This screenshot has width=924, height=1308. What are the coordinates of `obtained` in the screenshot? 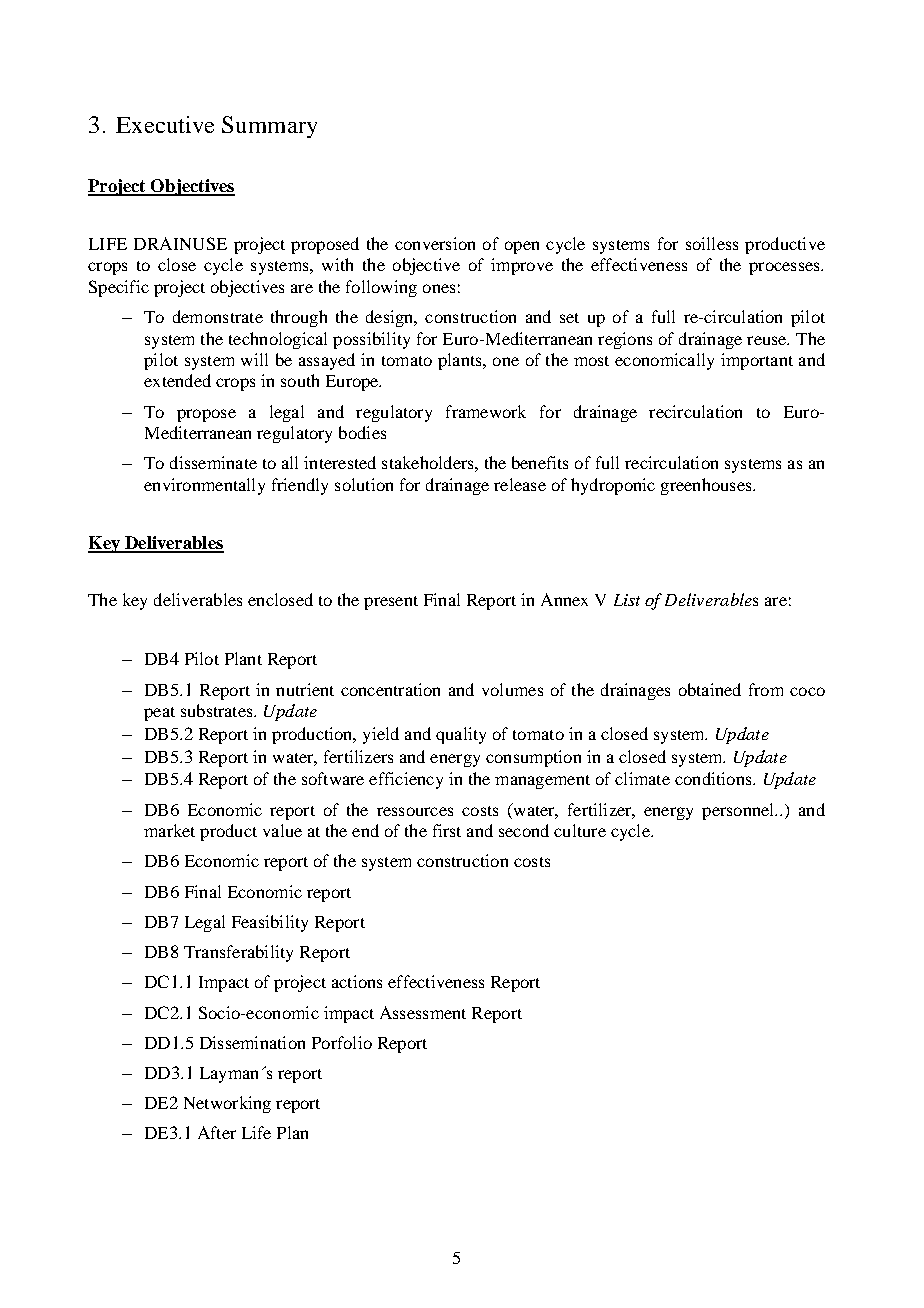 It's located at (710, 689).
